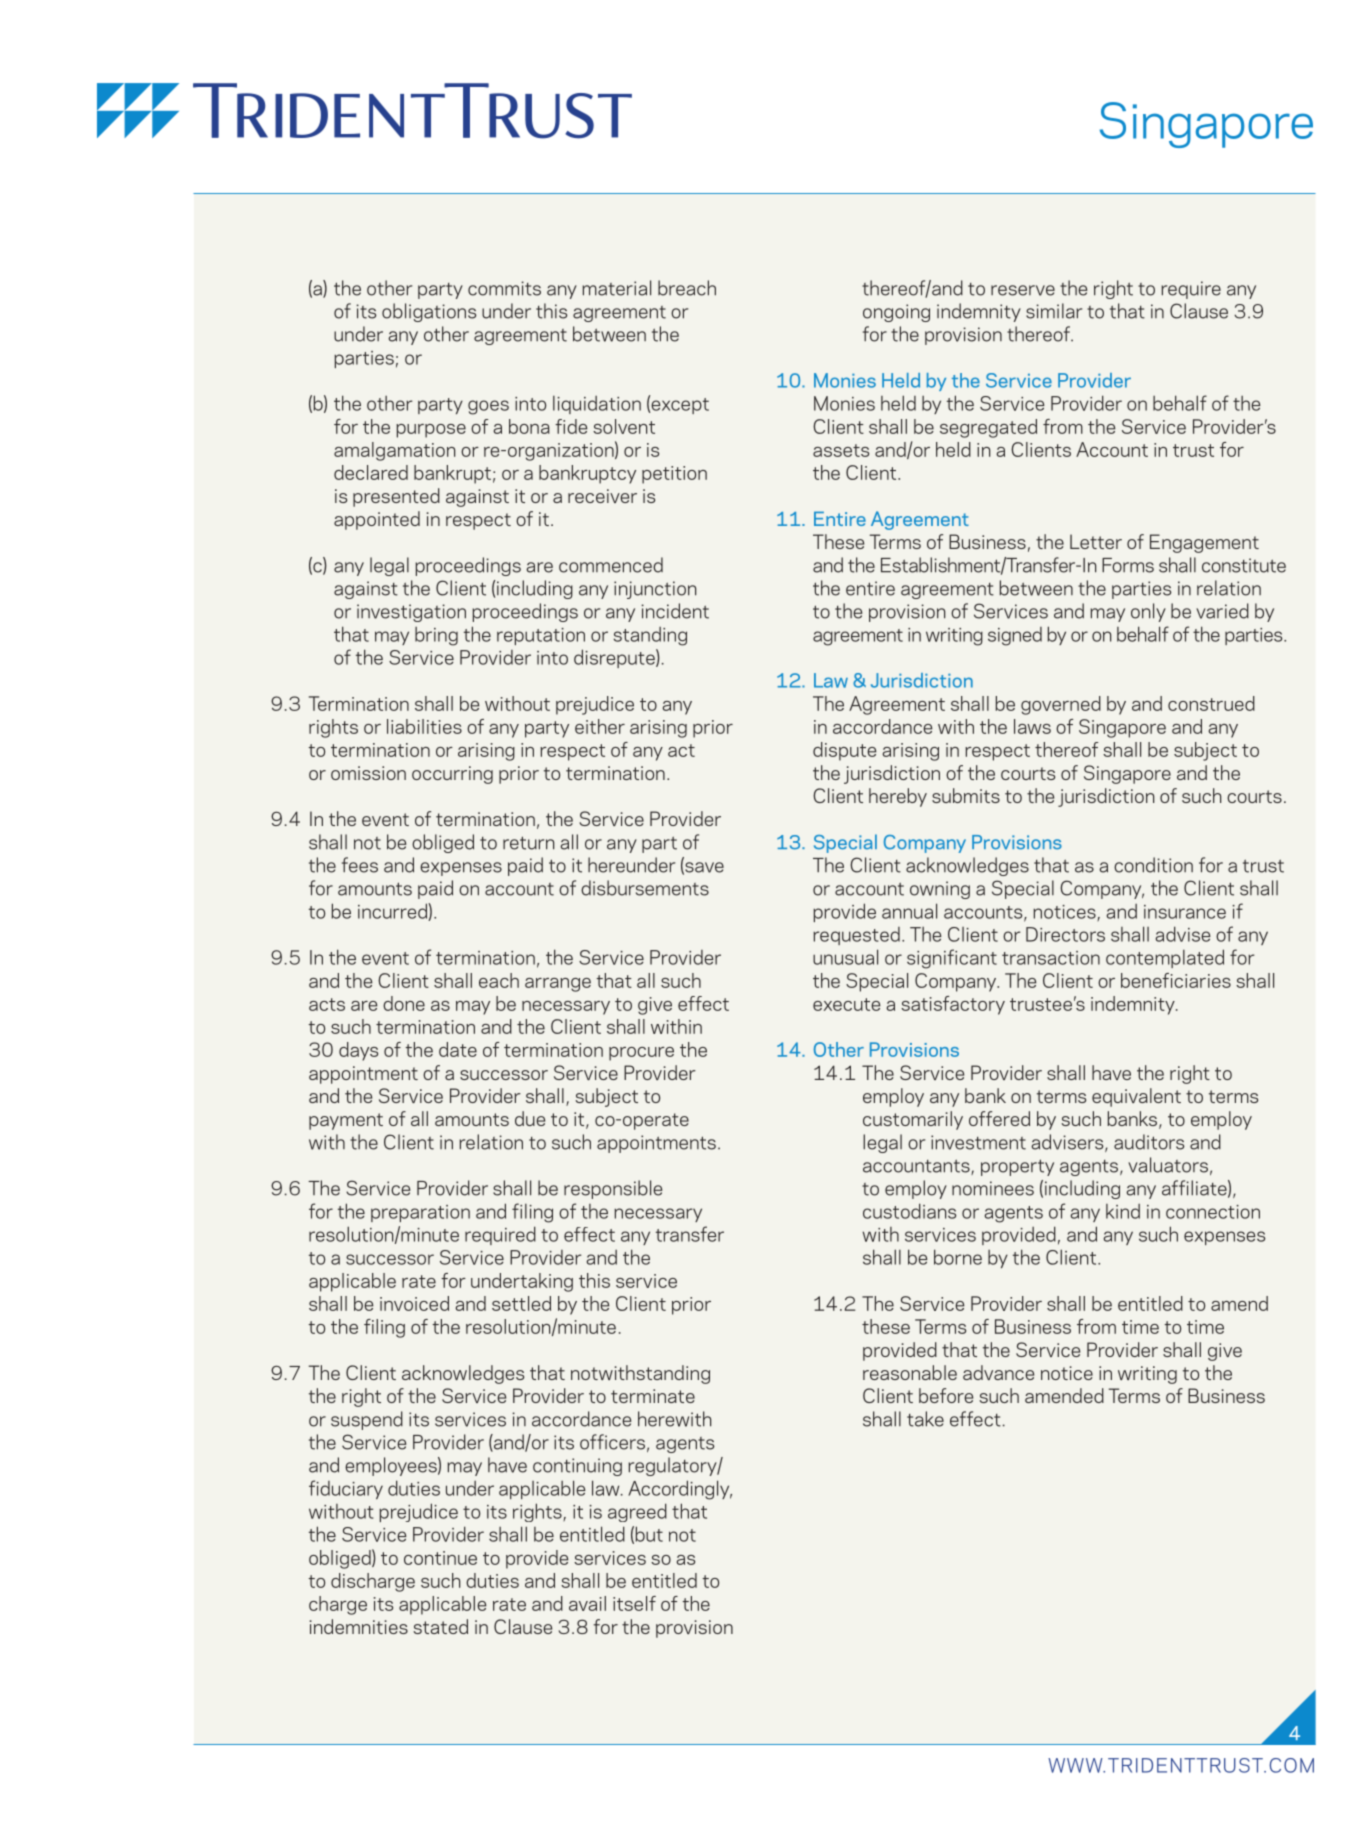 Image resolution: width=1371 pixels, height=1828 pixels. Describe the element at coordinates (845, 957) in the page. I see `unusual` at that location.
